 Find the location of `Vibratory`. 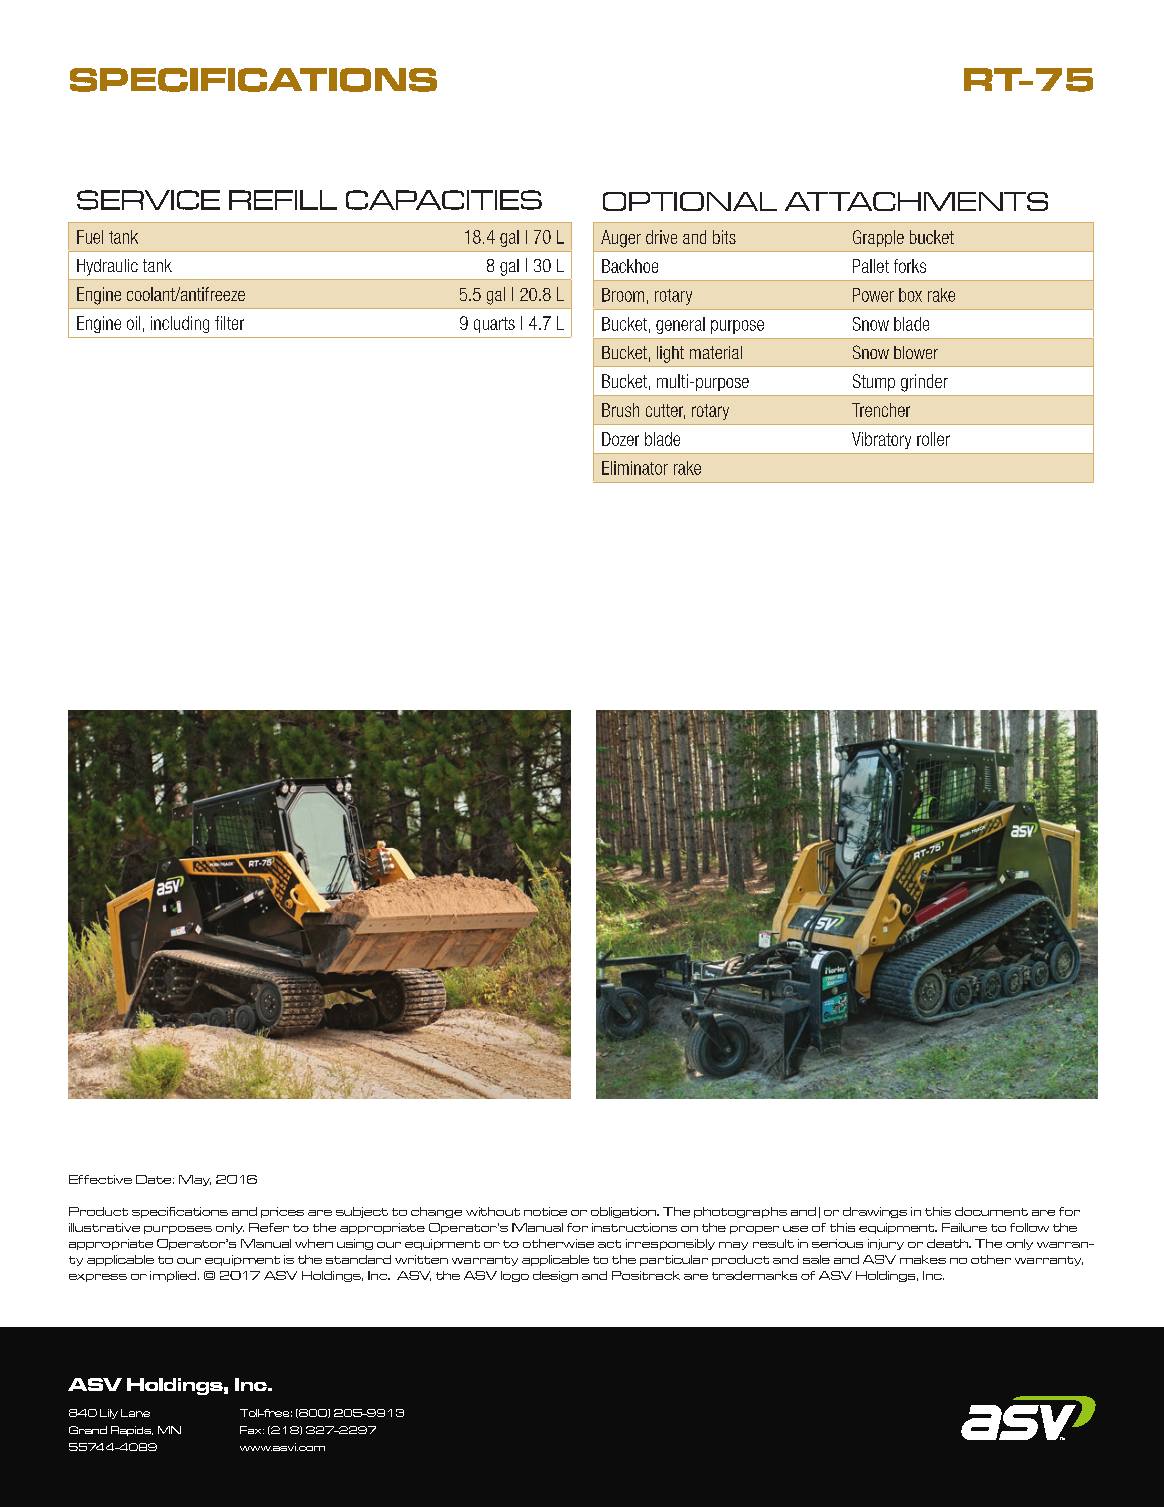

Vibratory is located at coordinates (881, 440).
